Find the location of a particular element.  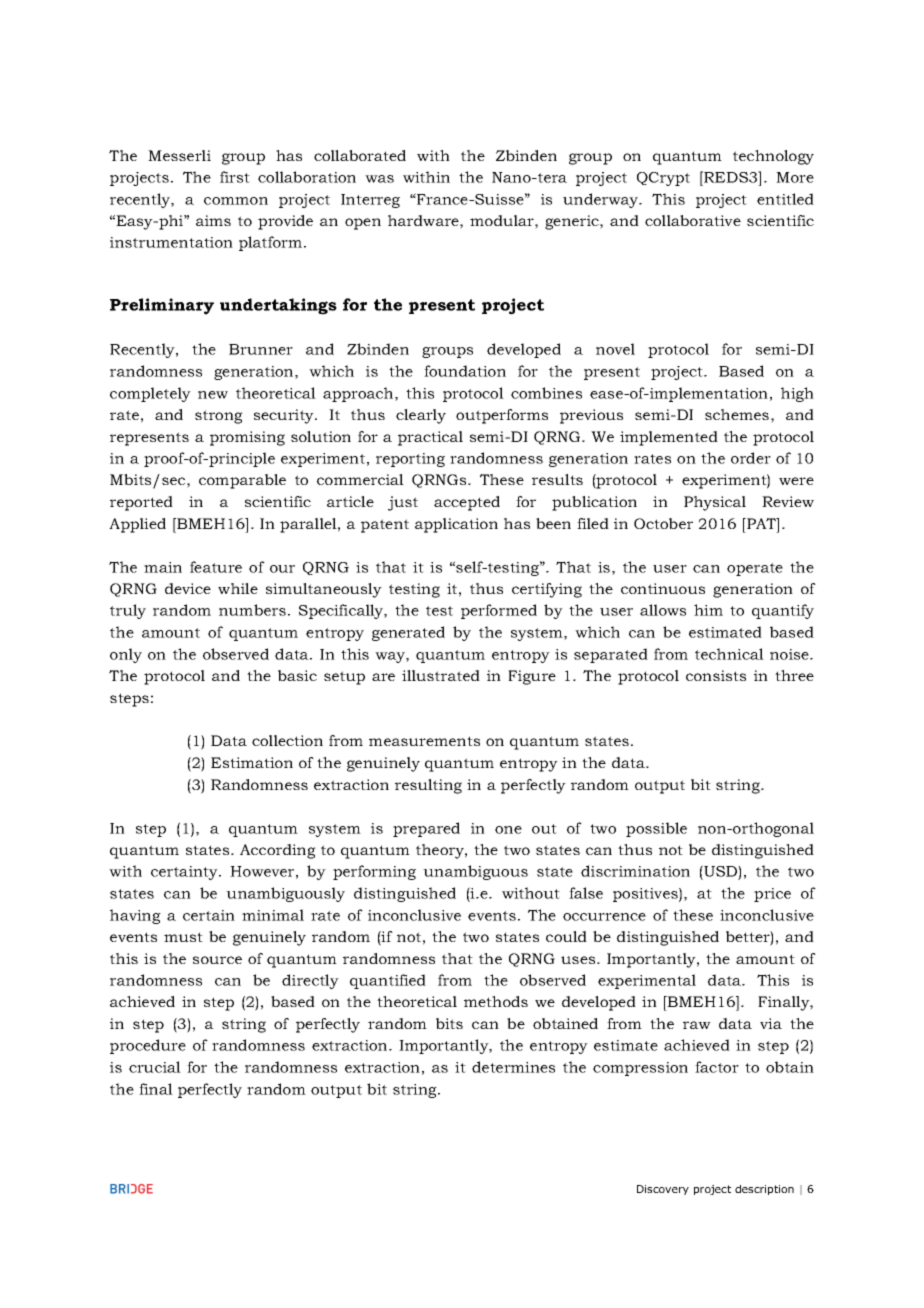

crucial is located at coordinates (155, 1067).
